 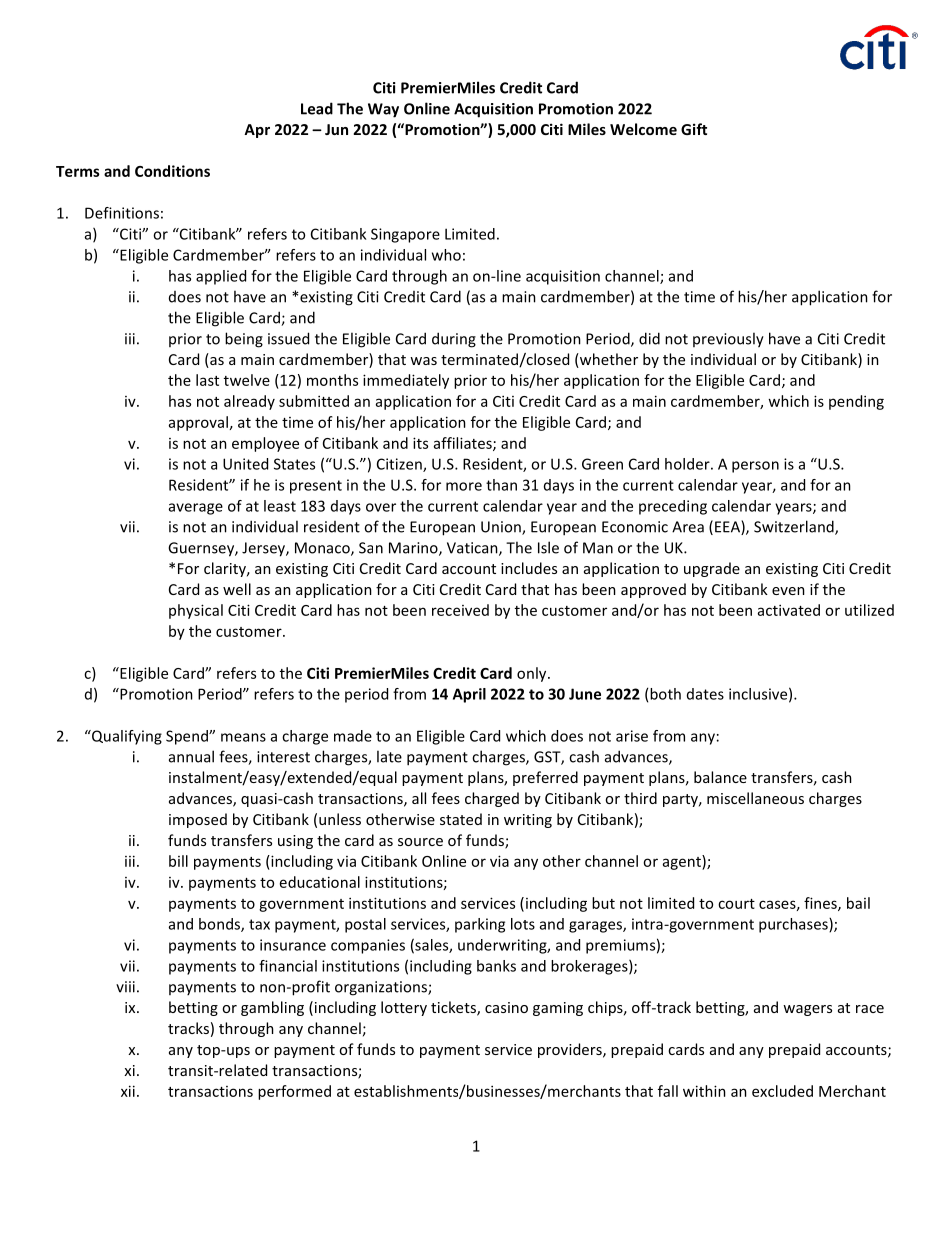 I want to click on imposed, so click(x=198, y=820).
